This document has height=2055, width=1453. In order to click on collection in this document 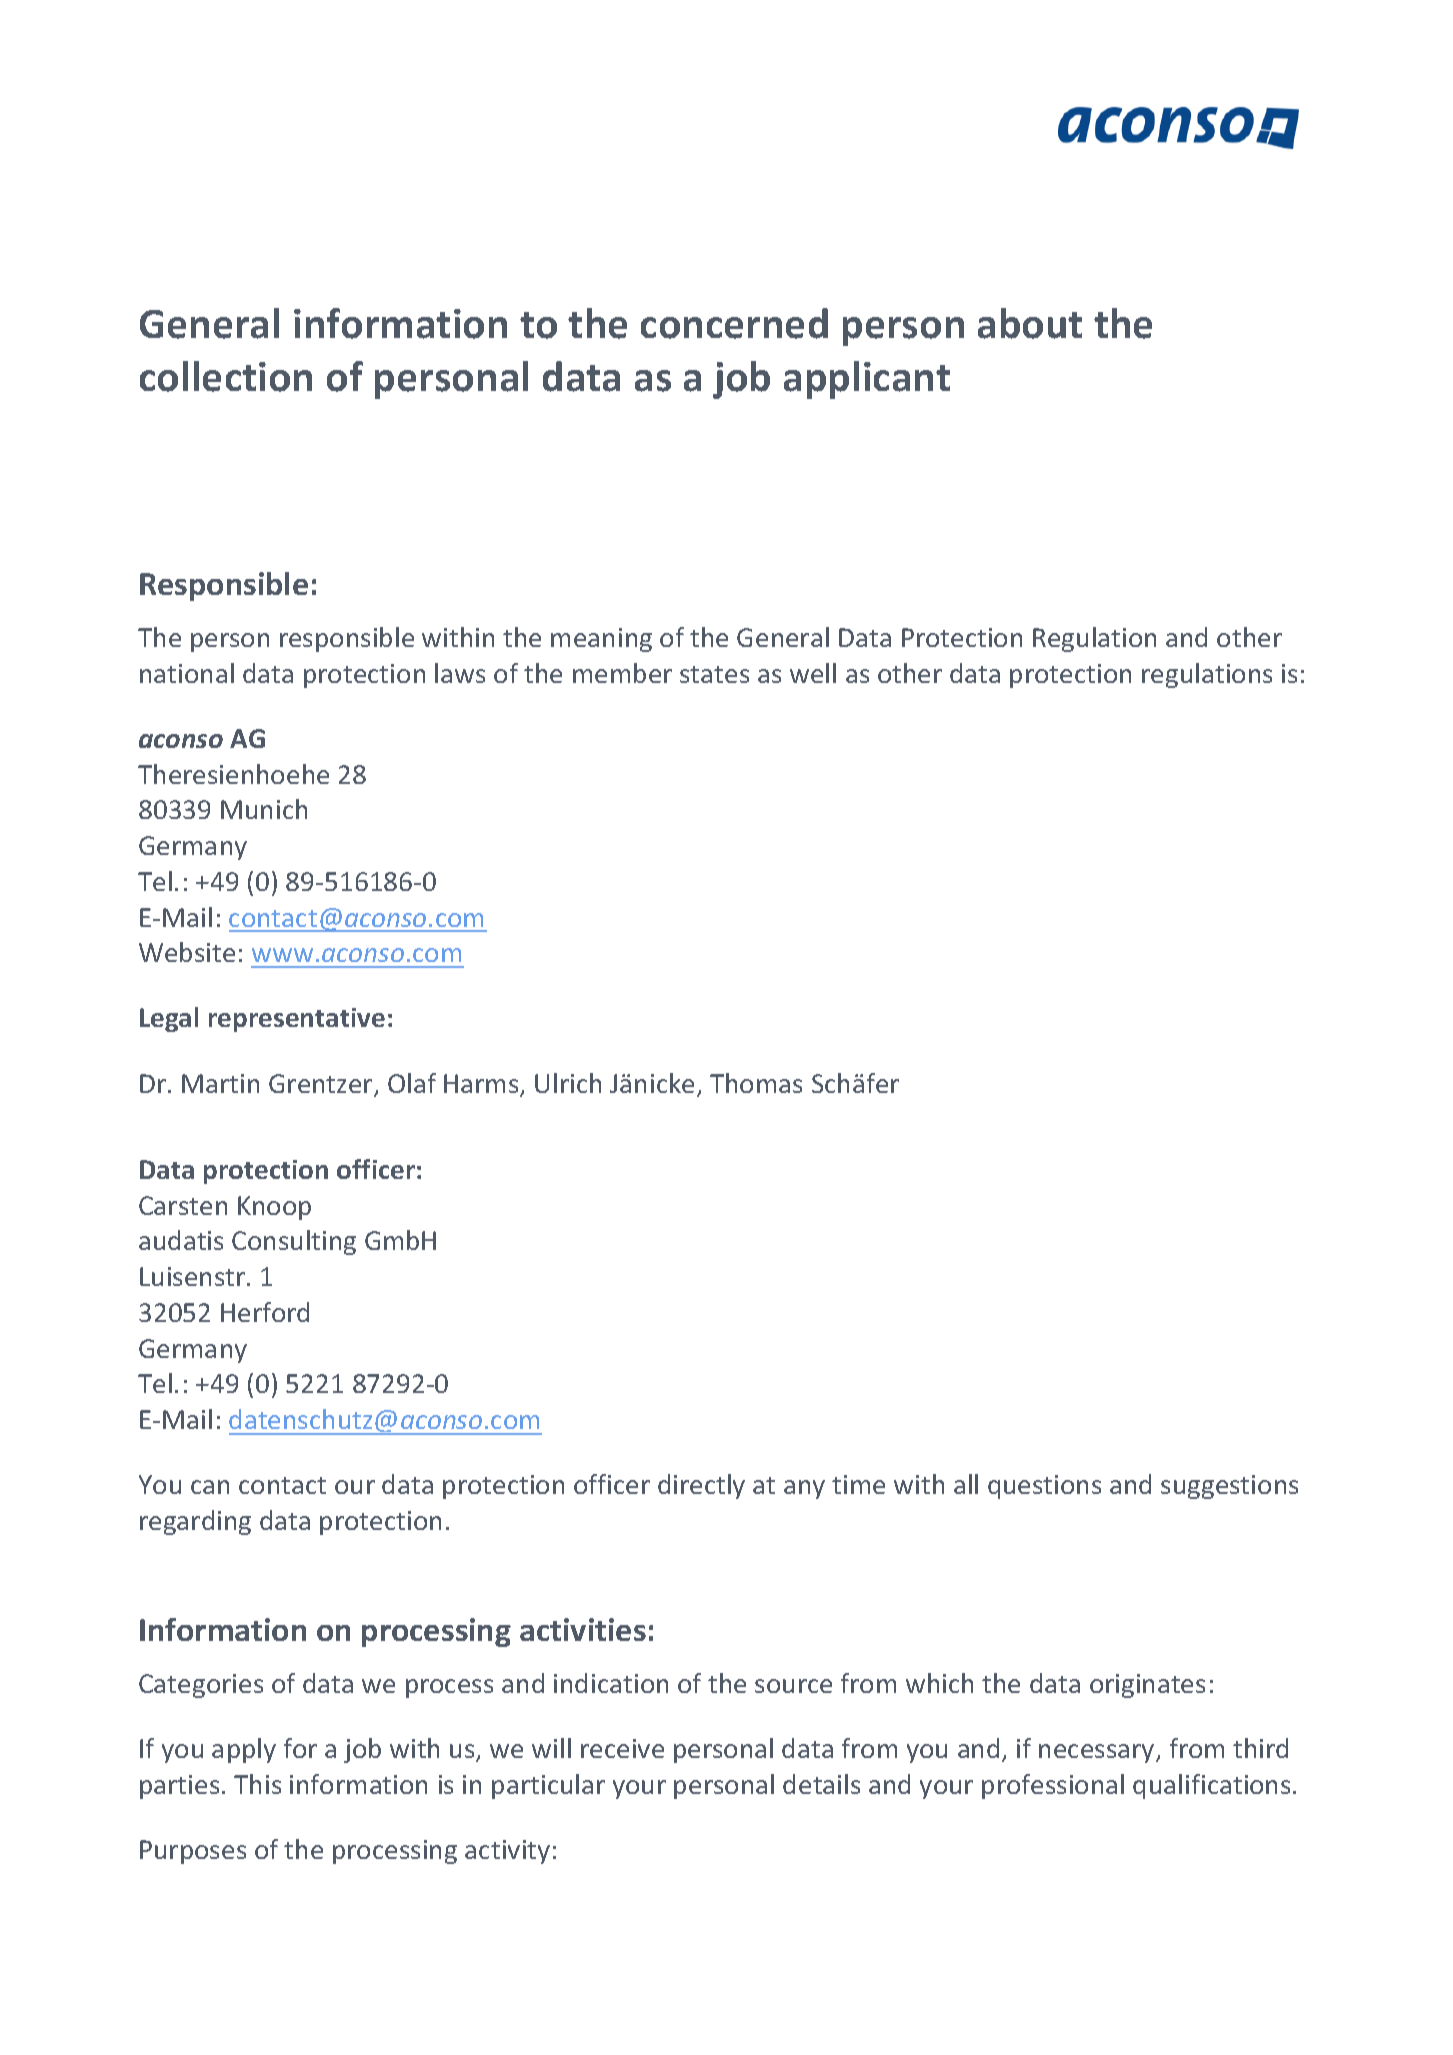, I will do `click(226, 376)`.
